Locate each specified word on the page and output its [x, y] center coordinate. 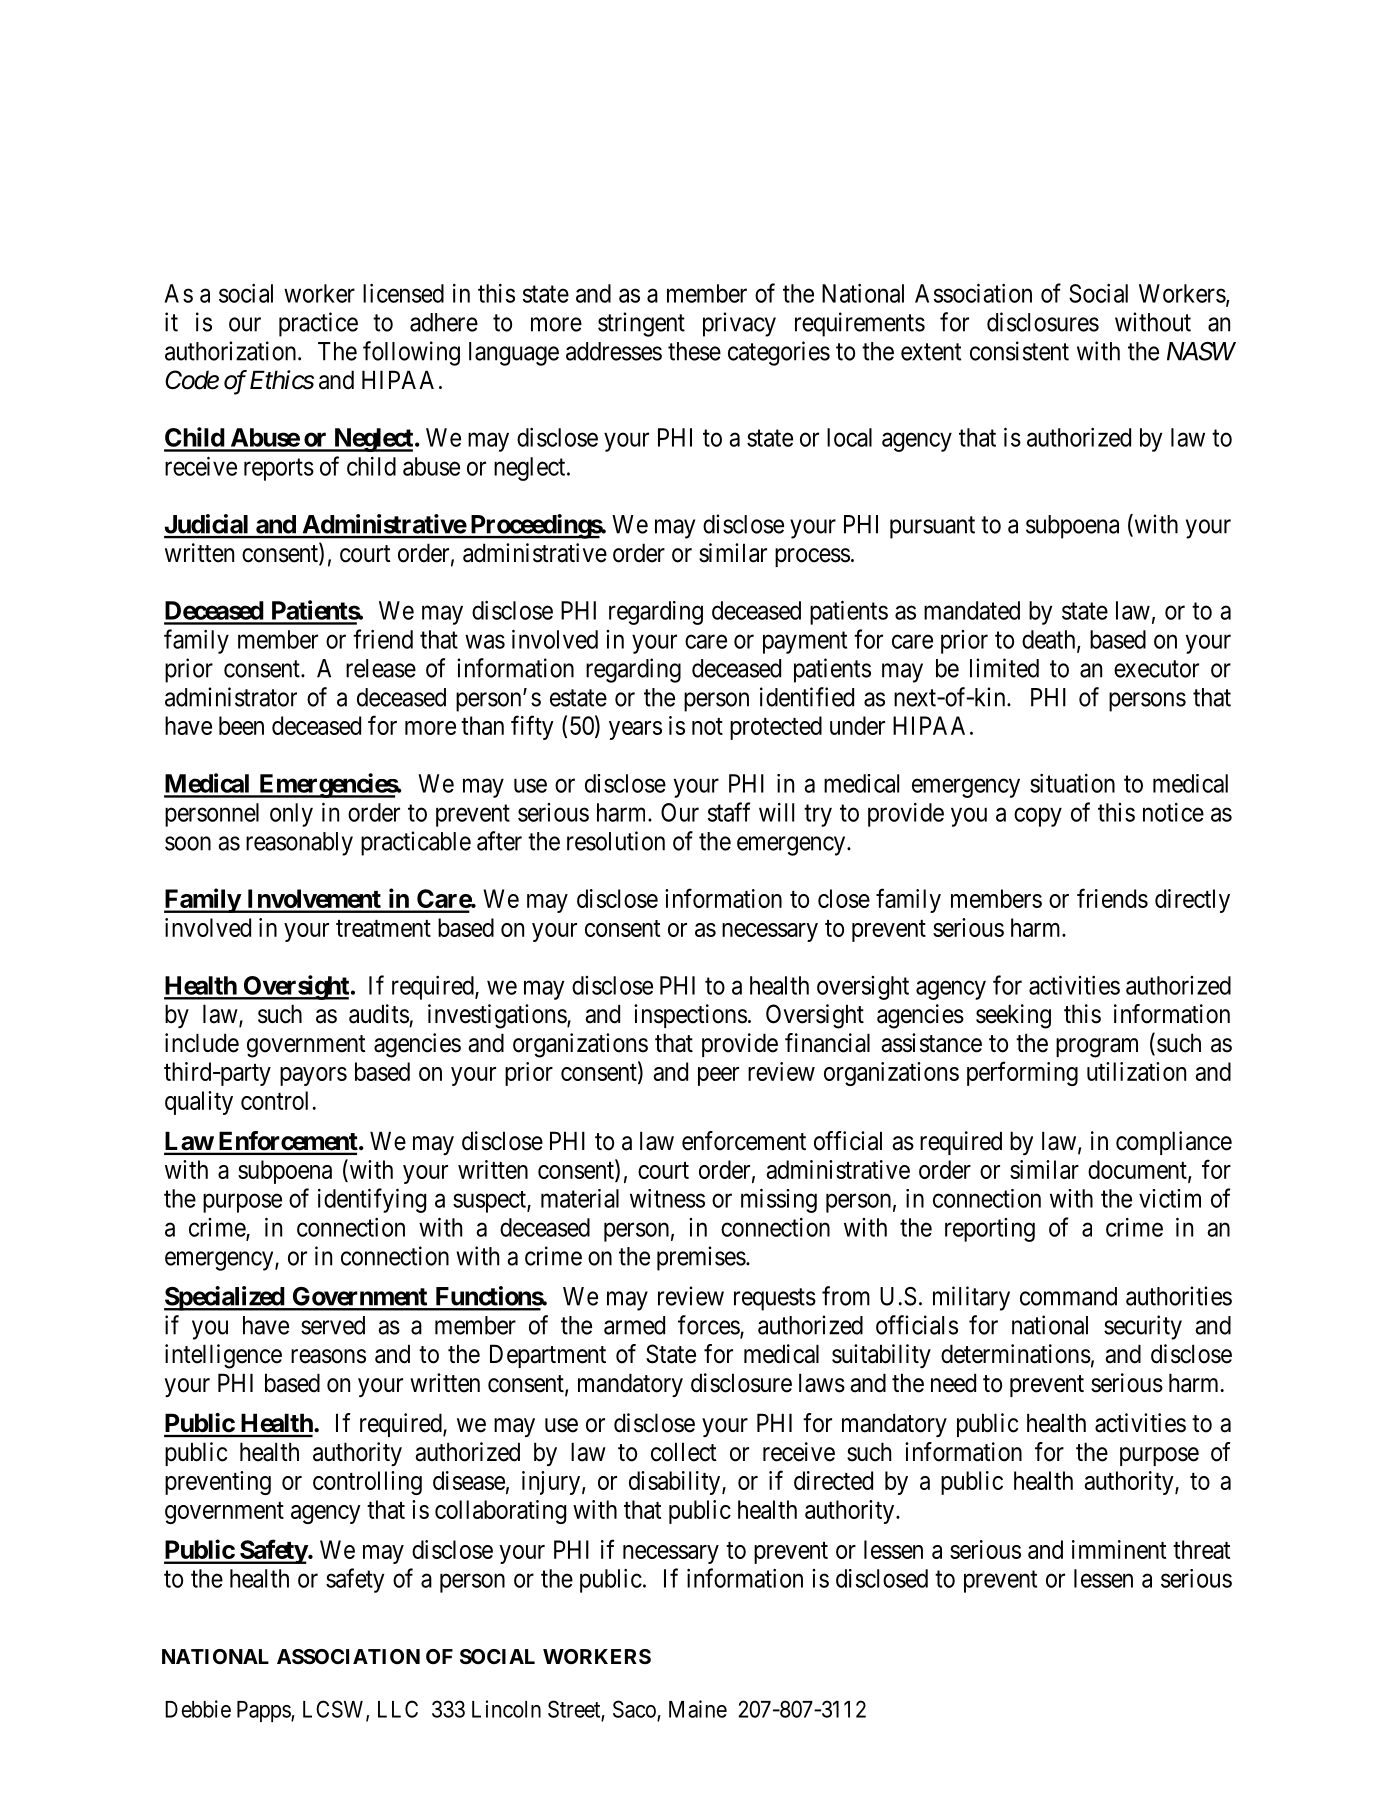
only [291, 815]
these [694, 351]
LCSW [335, 1710]
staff [729, 812]
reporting [990, 1230]
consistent [1019, 351]
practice [318, 324]
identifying [372, 1200]
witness [667, 1198]
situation [1072, 783]
